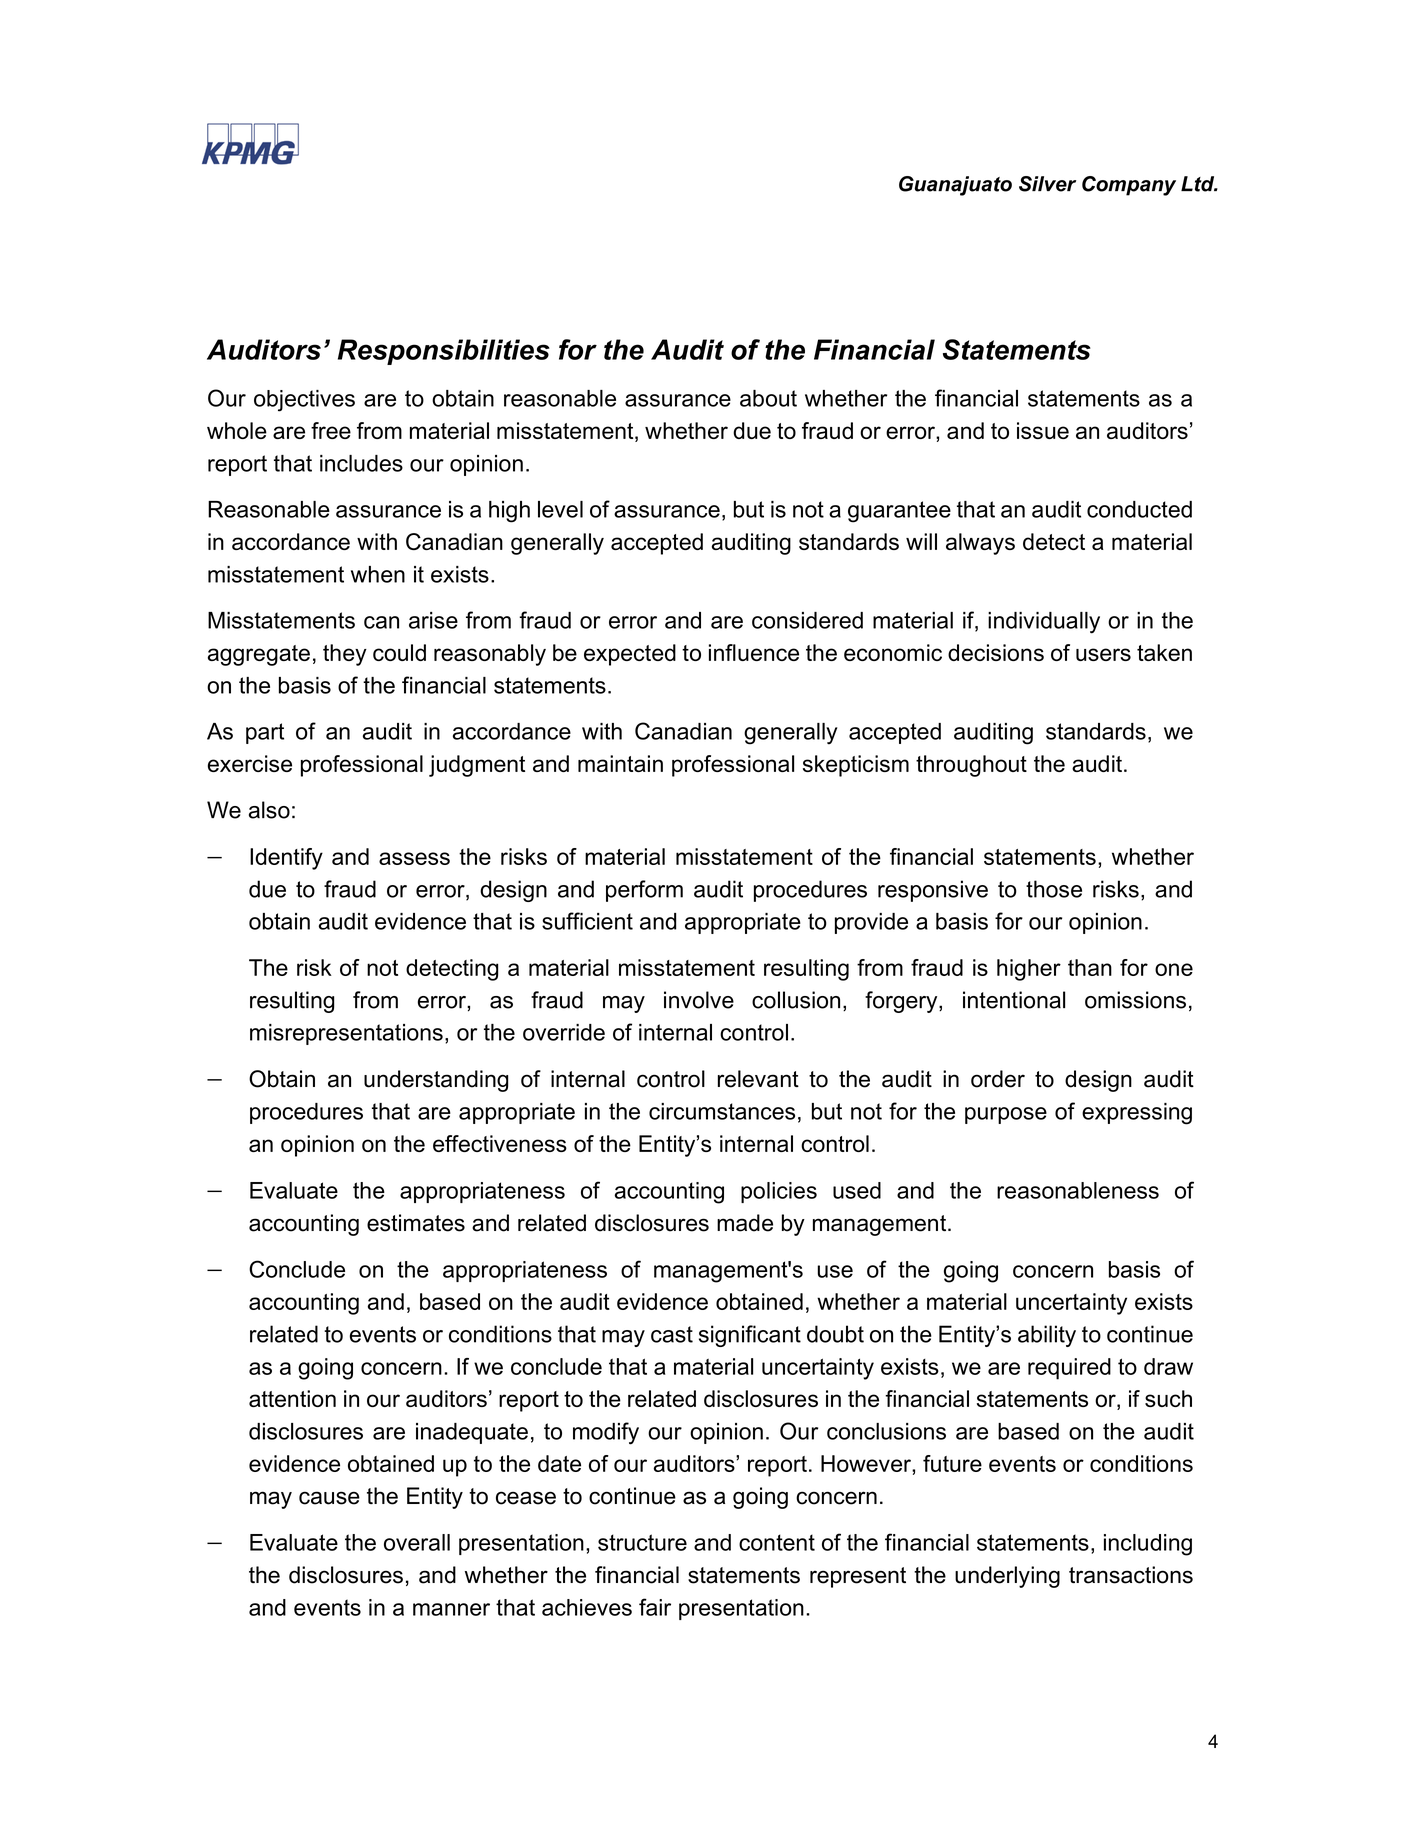 This page has height=1831, width=1415. What do you see at coordinates (777, 1542) in the page?
I see `content` at bounding box center [777, 1542].
